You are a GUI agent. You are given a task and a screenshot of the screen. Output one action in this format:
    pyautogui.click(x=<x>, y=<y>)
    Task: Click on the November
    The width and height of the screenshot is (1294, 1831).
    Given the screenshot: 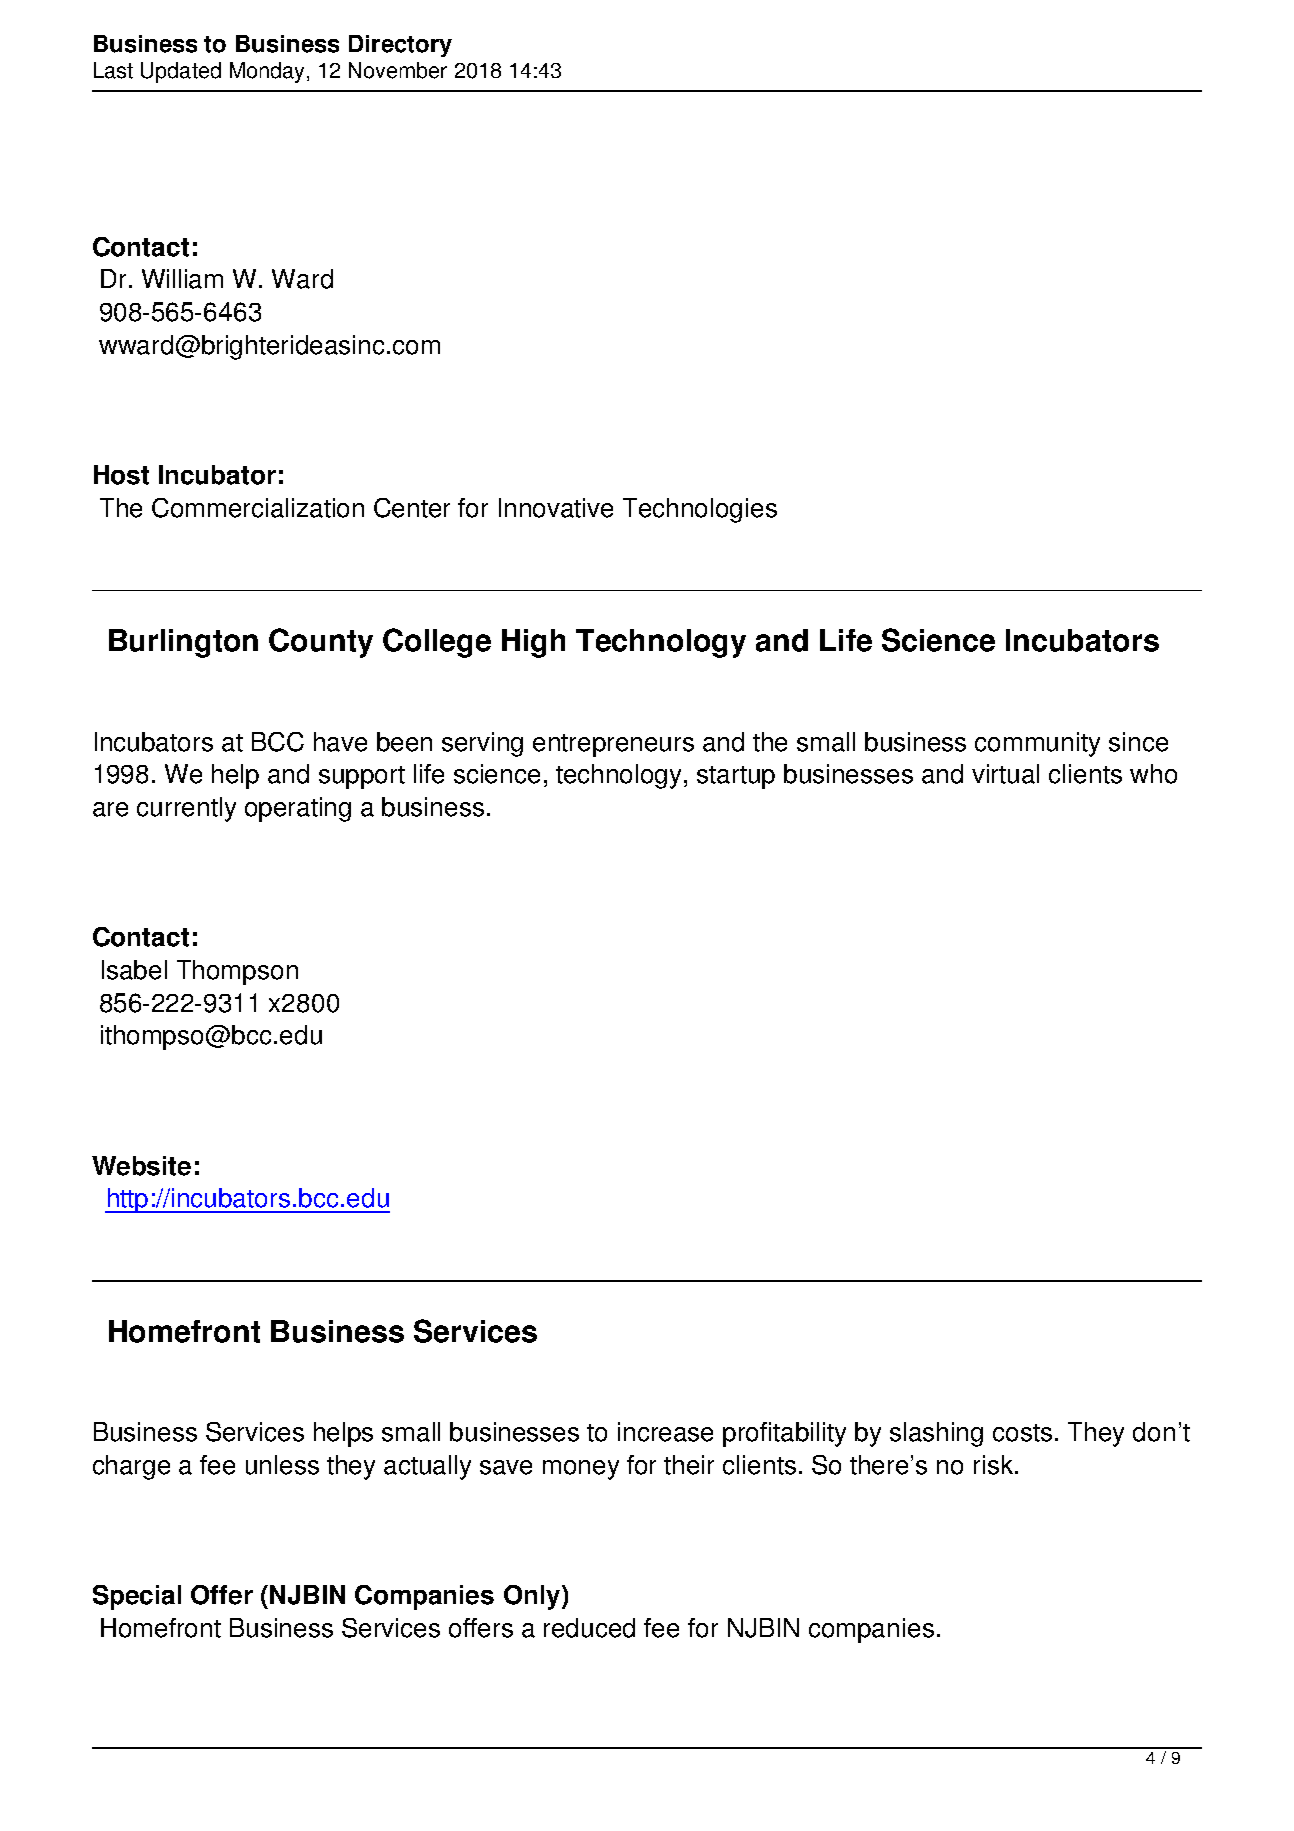 What is the action you would take?
    pyautogui.click(x=398, y=70)
